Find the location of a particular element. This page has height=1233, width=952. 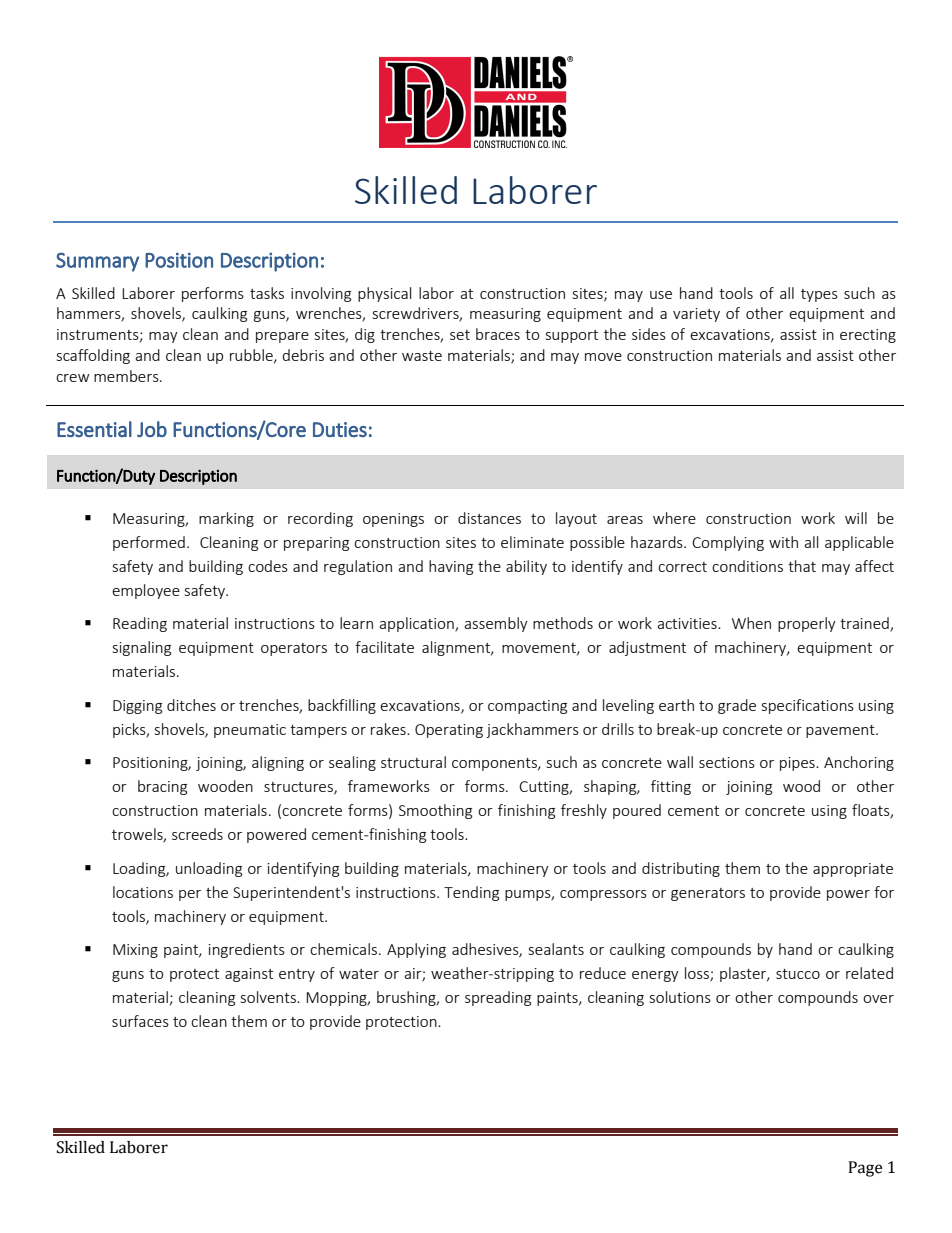

properly is located at coordinates (807, 624).
